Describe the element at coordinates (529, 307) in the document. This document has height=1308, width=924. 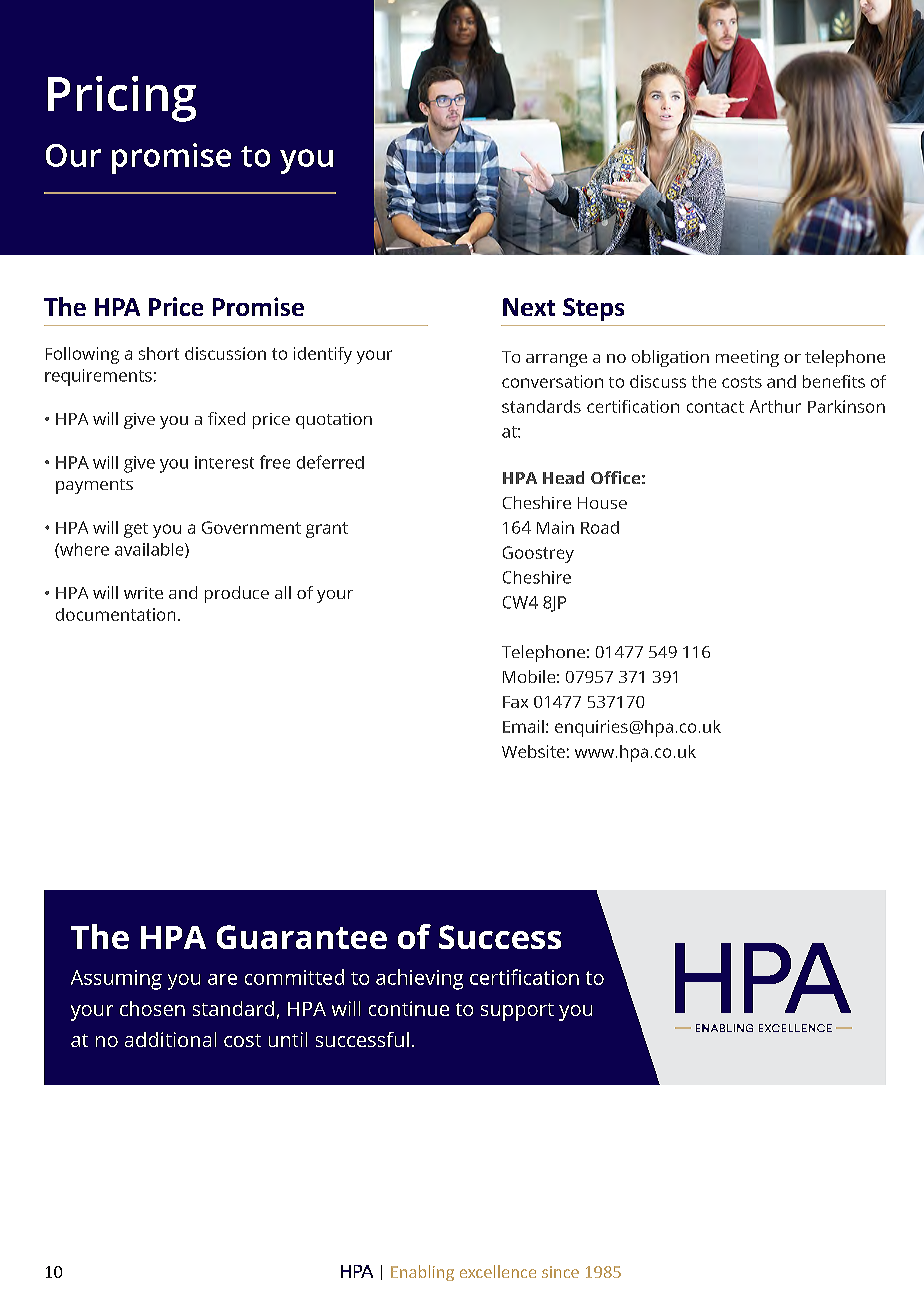
I see `Next` at that location.
